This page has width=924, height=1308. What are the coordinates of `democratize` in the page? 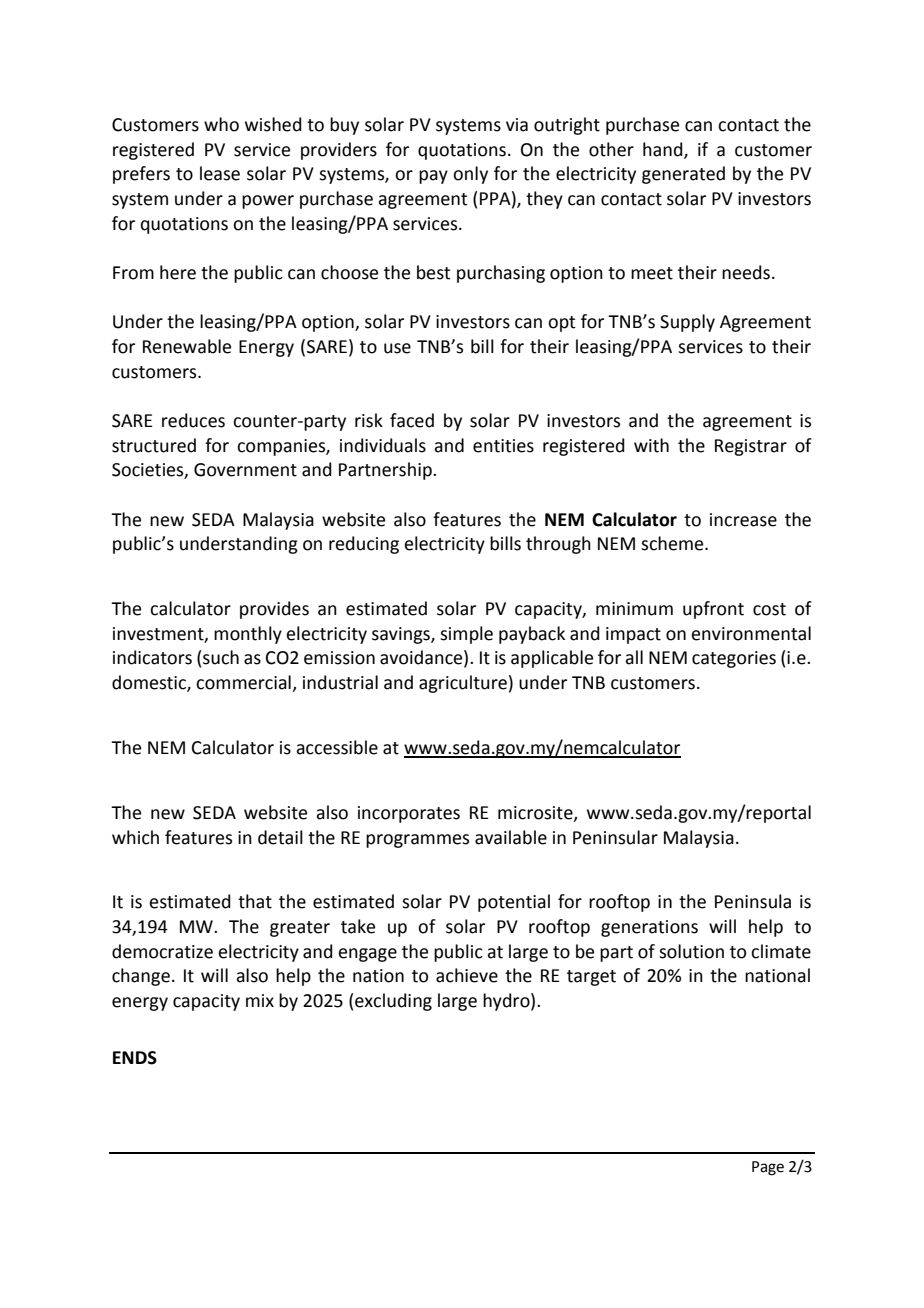 It's located at (162, 951).
